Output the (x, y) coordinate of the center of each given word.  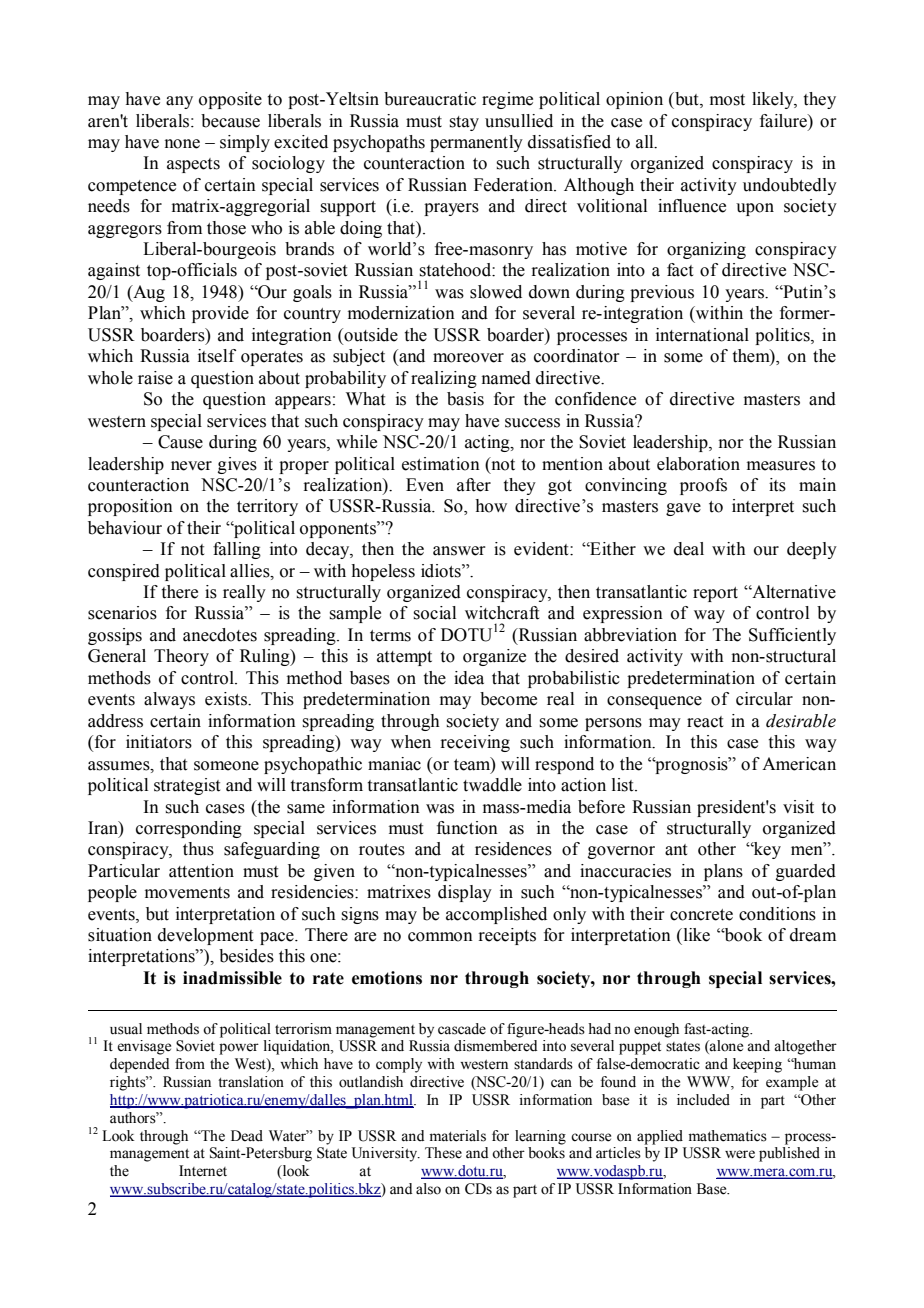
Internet (203, 1171)
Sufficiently (792, 636)
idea (469, 678)
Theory (181, 657)
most (727, 100)
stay (464, 123)
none (182, 144)
